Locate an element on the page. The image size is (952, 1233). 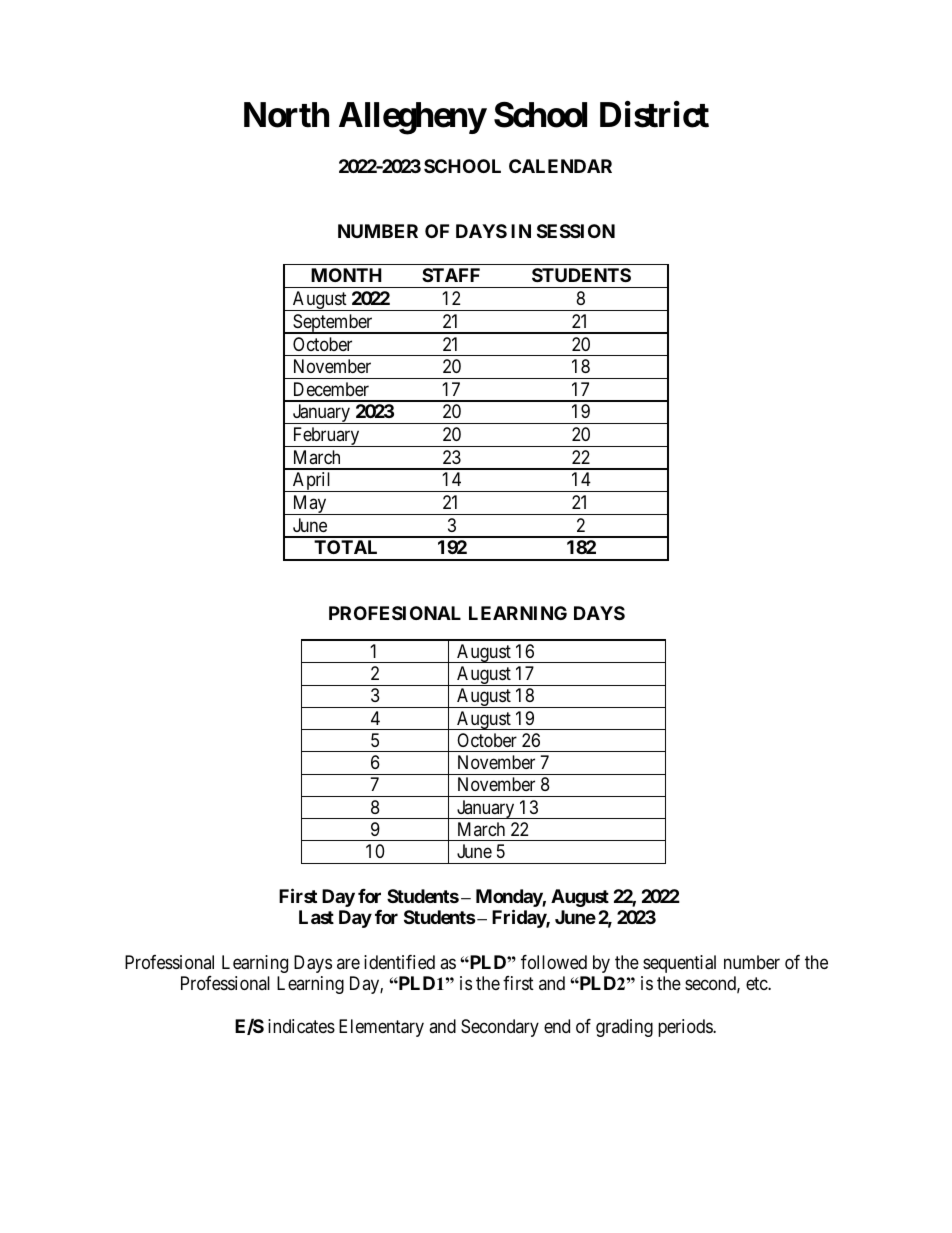
sequential is located at coordinates (679, 964).
